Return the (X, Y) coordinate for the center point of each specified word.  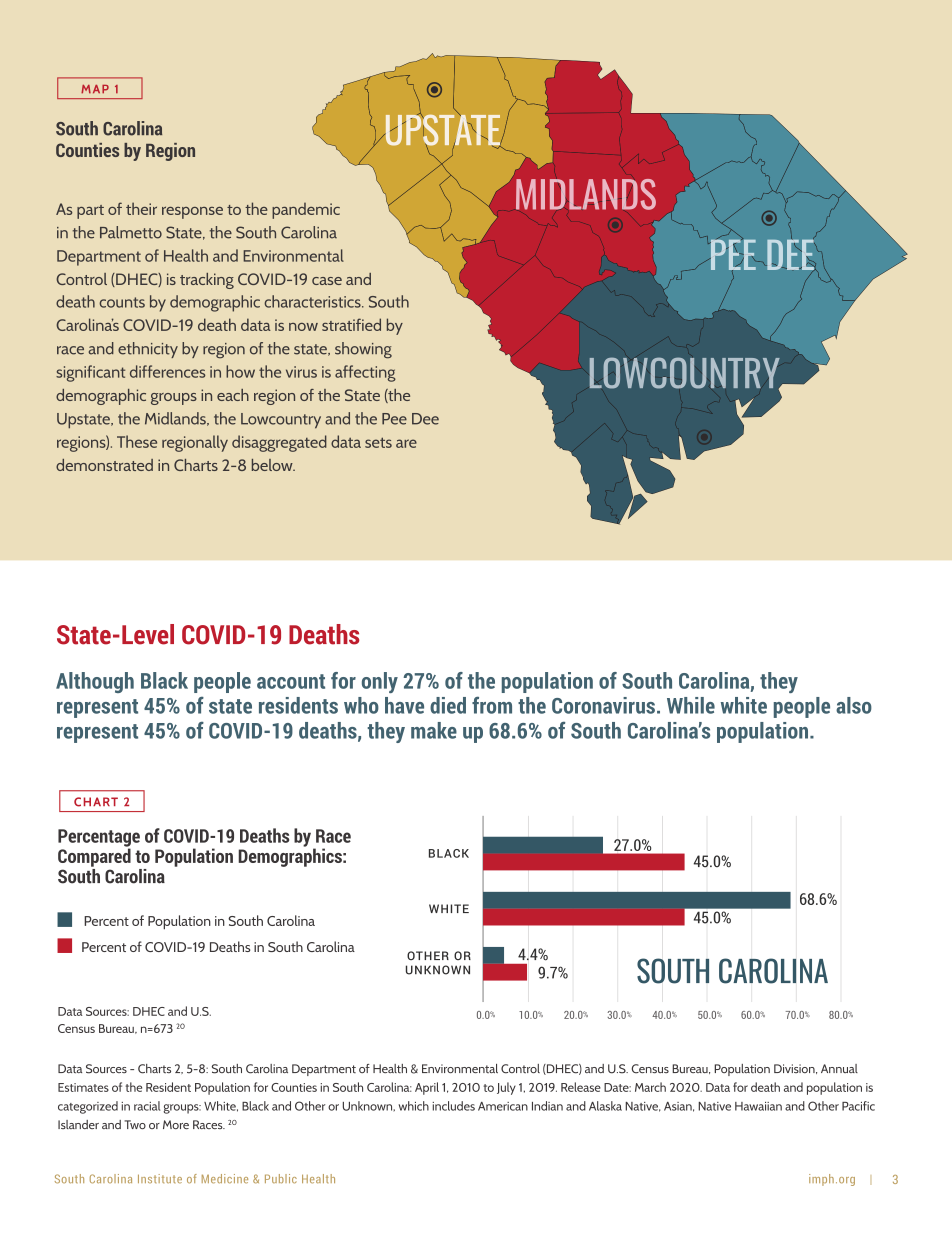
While (691, 705)
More (176, 1124)
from (492, 705)
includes (453, 1106)
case (327, 281)
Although (95, 682)
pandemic (306, 211)
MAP (95, 89)
